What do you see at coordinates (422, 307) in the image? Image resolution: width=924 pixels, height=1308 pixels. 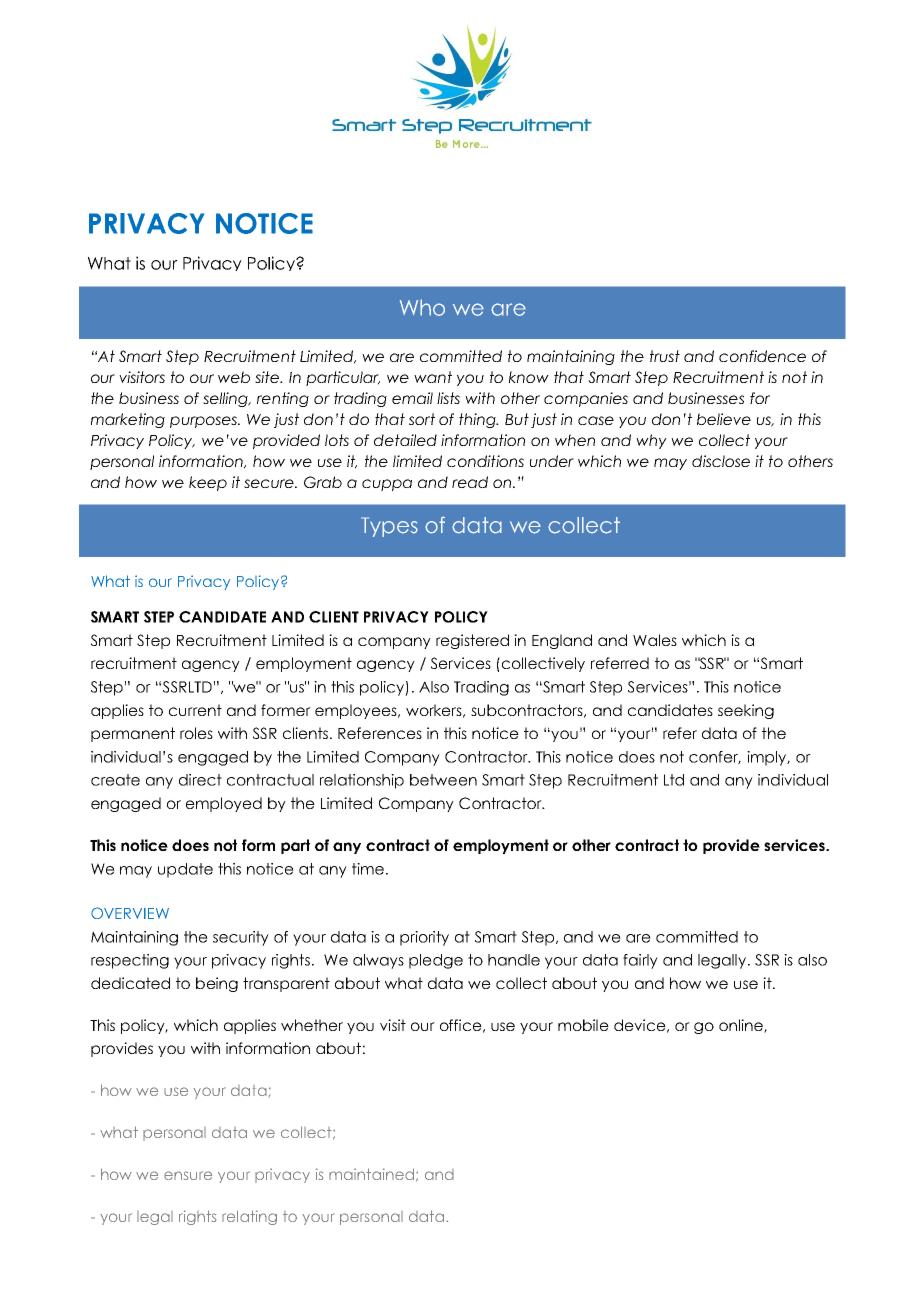 I see `Who` at bounding box center [422, 307].
